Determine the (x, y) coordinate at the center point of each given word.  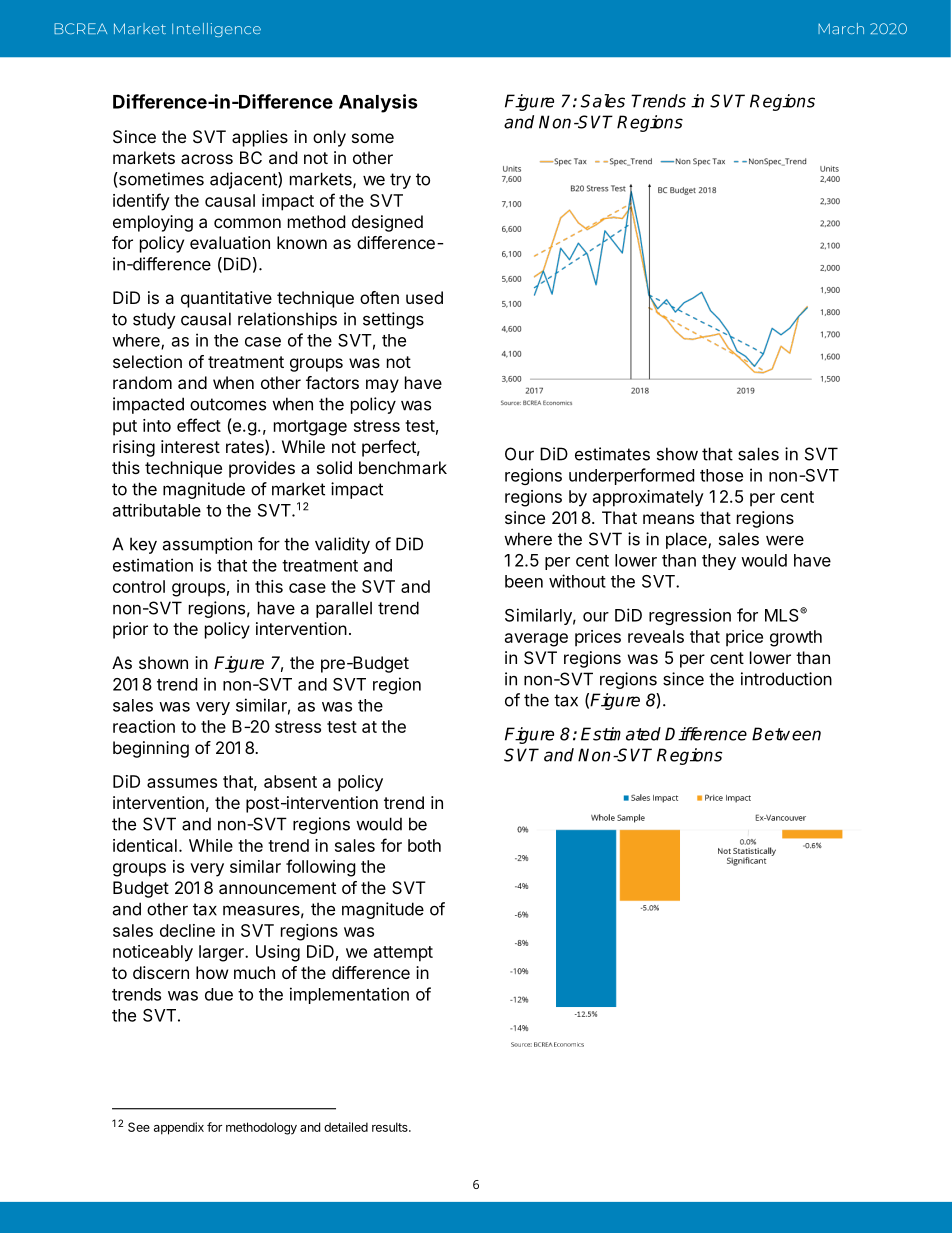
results (391, 1127)
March (841, 28)
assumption (207, 545)
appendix (179, 1128)
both (424, 845)
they (719, 562)
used (424, 297)
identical (145, 845)
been (524, 581)
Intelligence (216, 30)
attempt (403, 954)
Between (786, 734)
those (721, 475)
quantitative (226, 299)
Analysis (378, 103)
